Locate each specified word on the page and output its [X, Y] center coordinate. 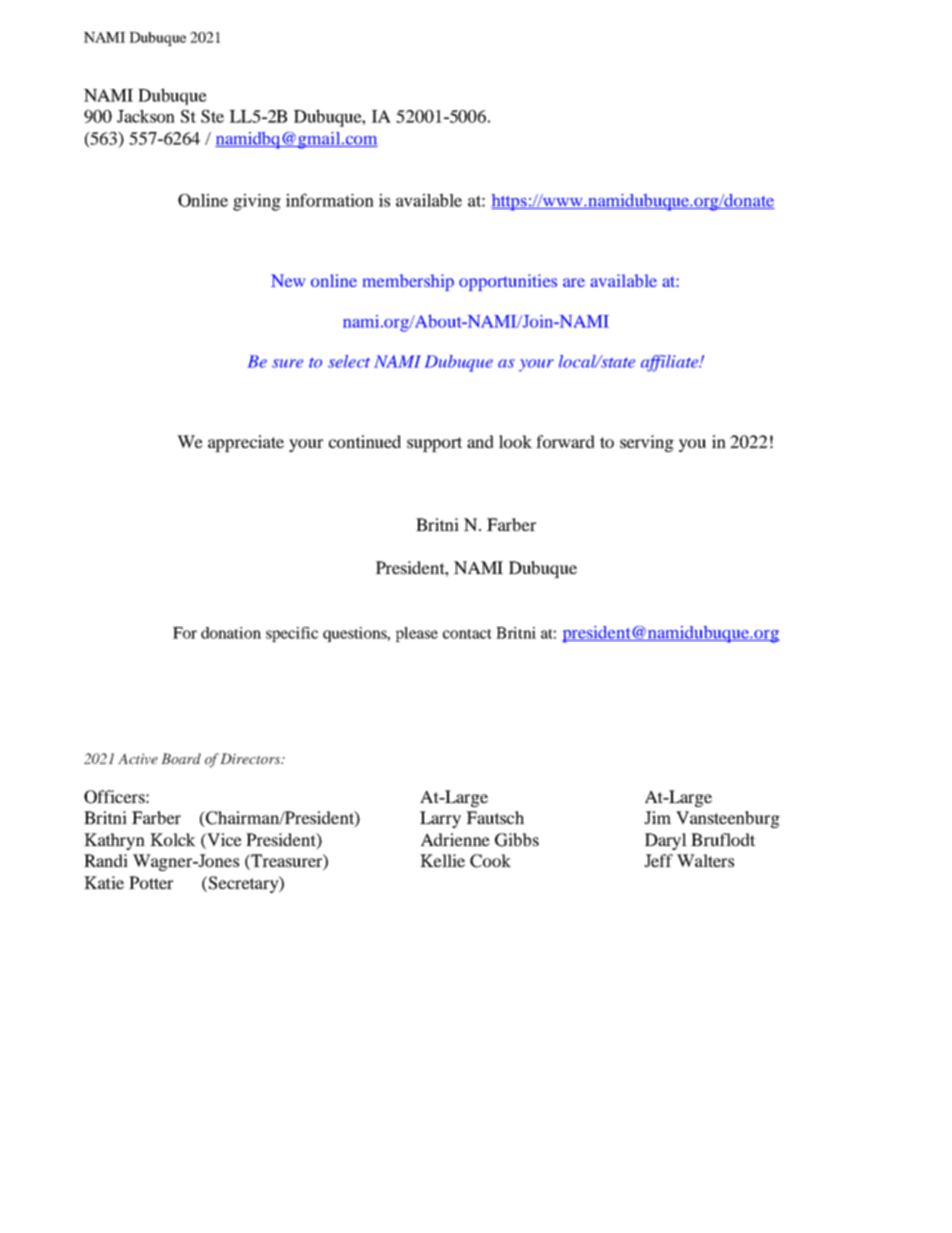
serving [647, 443]
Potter [151, 882]
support [434, 444]
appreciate [246, 443]
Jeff [658, 860]
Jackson [146, 116]
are [574, 282]
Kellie [442, 860]
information [330, 200]
